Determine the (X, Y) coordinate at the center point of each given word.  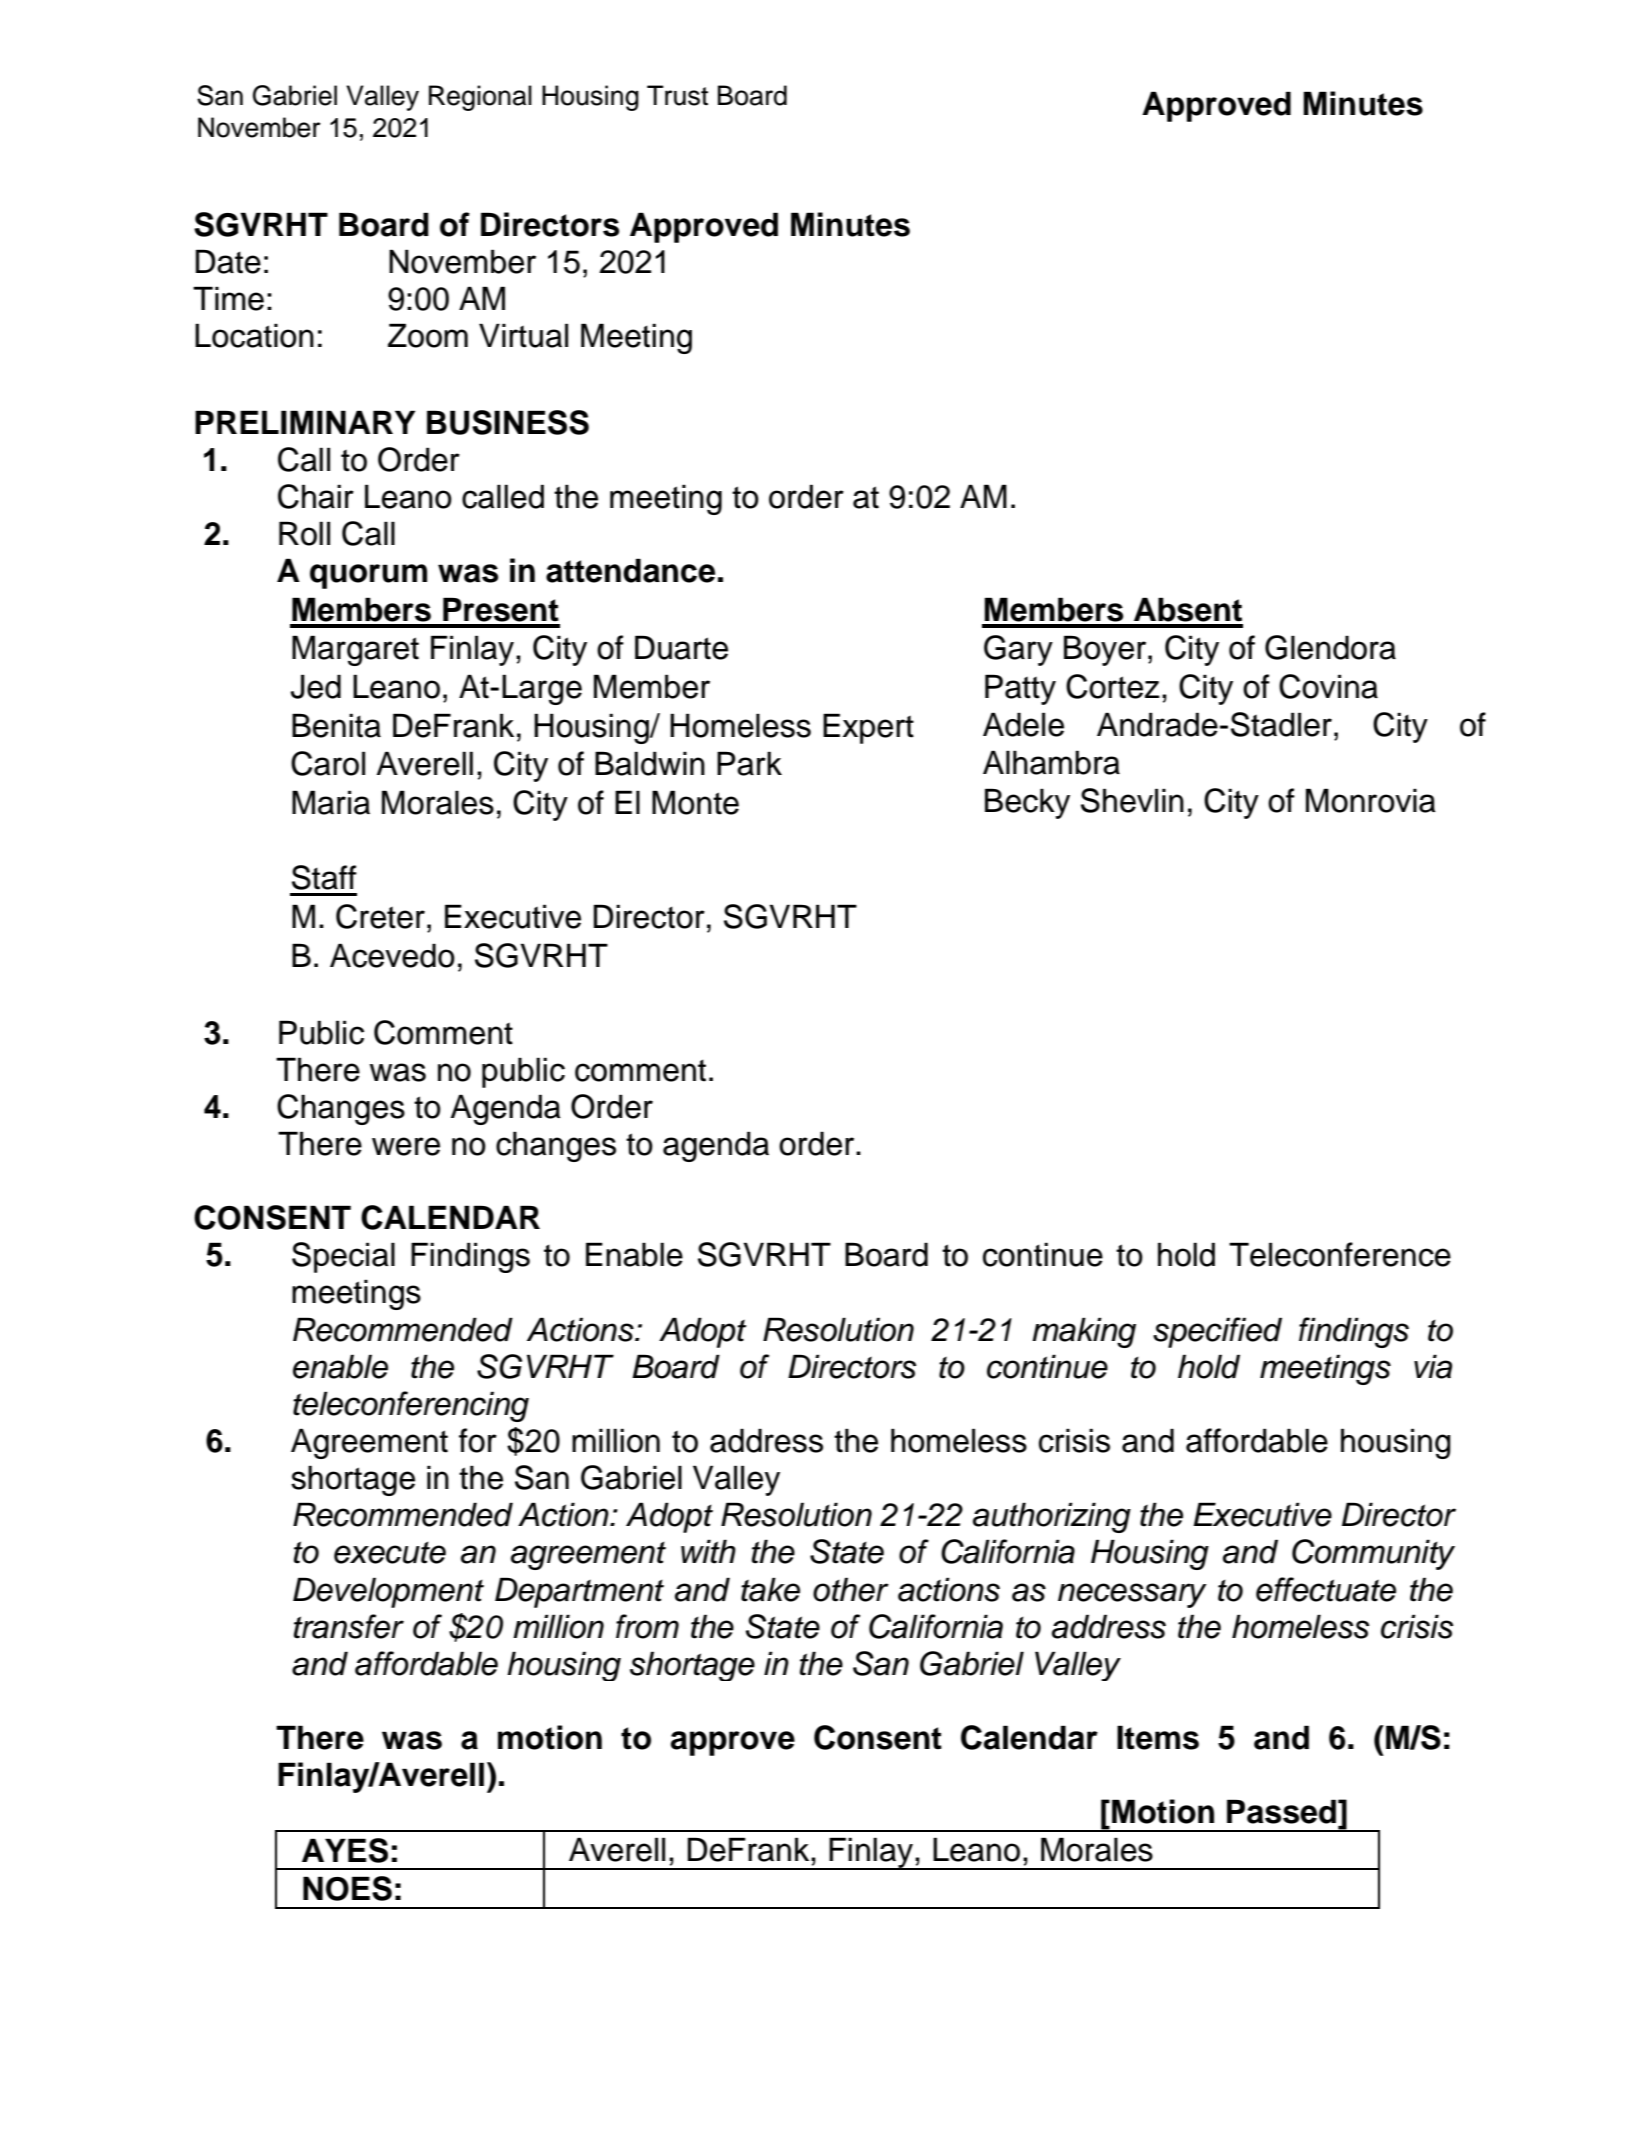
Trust (677, 95)
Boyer (1106, 650)
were (406, 1146)
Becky (1027, 803)
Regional (480, 98)
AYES (345, 1850)
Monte (695, 802)
